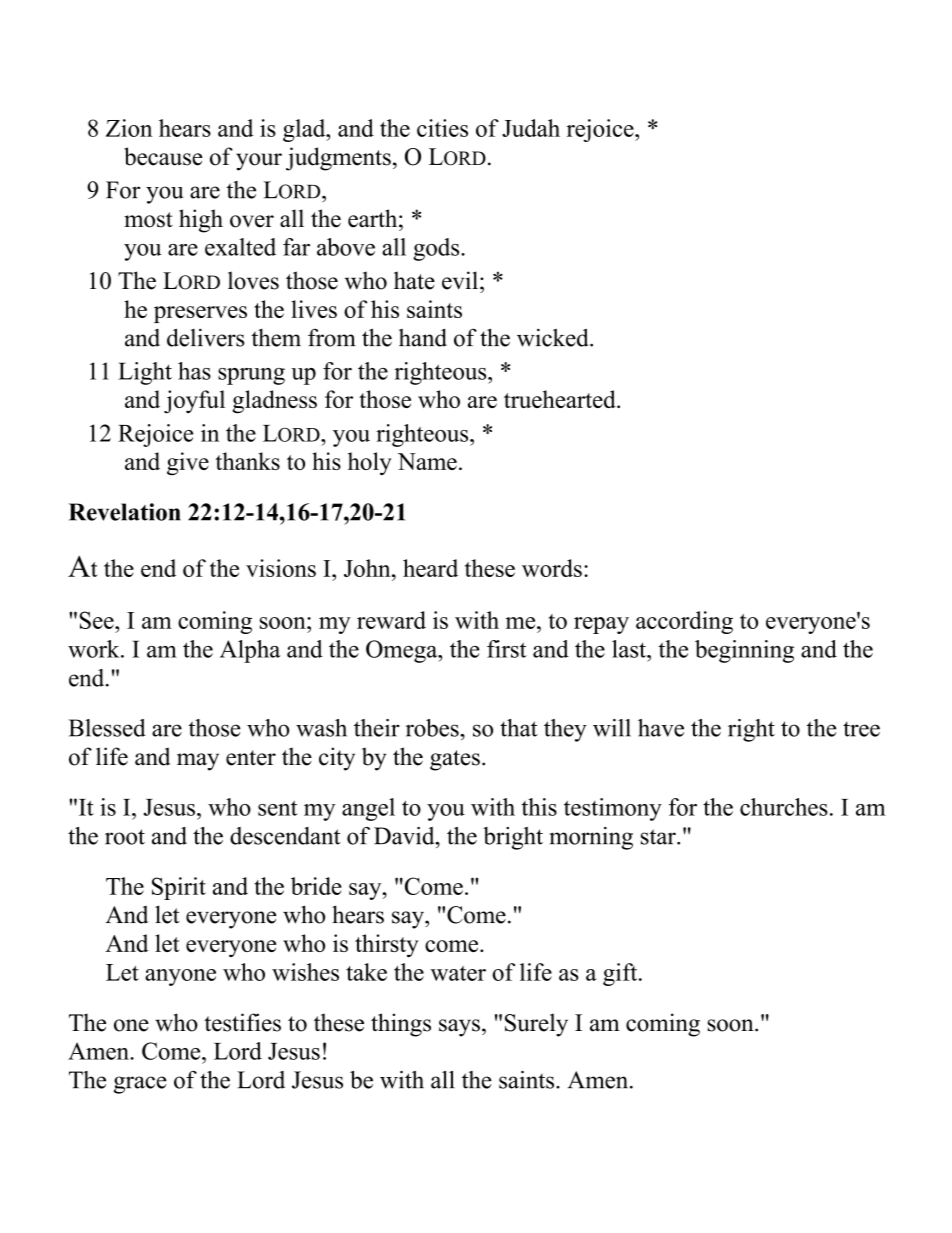 This image has height=1233, width=952. I want to click on grace, so click(140, 1085).
